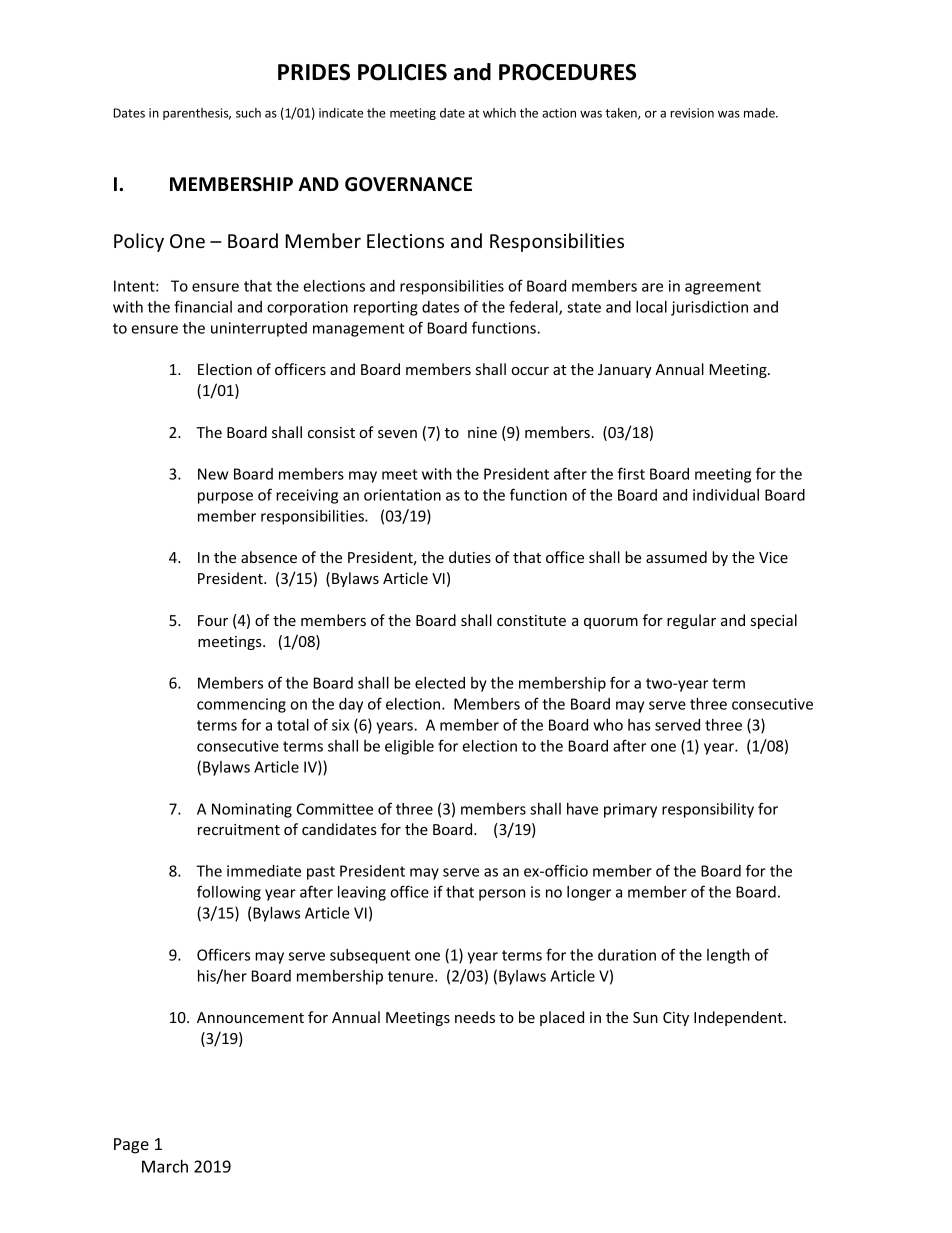 The width and height of the screenshot is (952, 1233). What do you see at coordinates (726, 495) in the screenshot?
I see `individual` at bounding box center [726, 495].
